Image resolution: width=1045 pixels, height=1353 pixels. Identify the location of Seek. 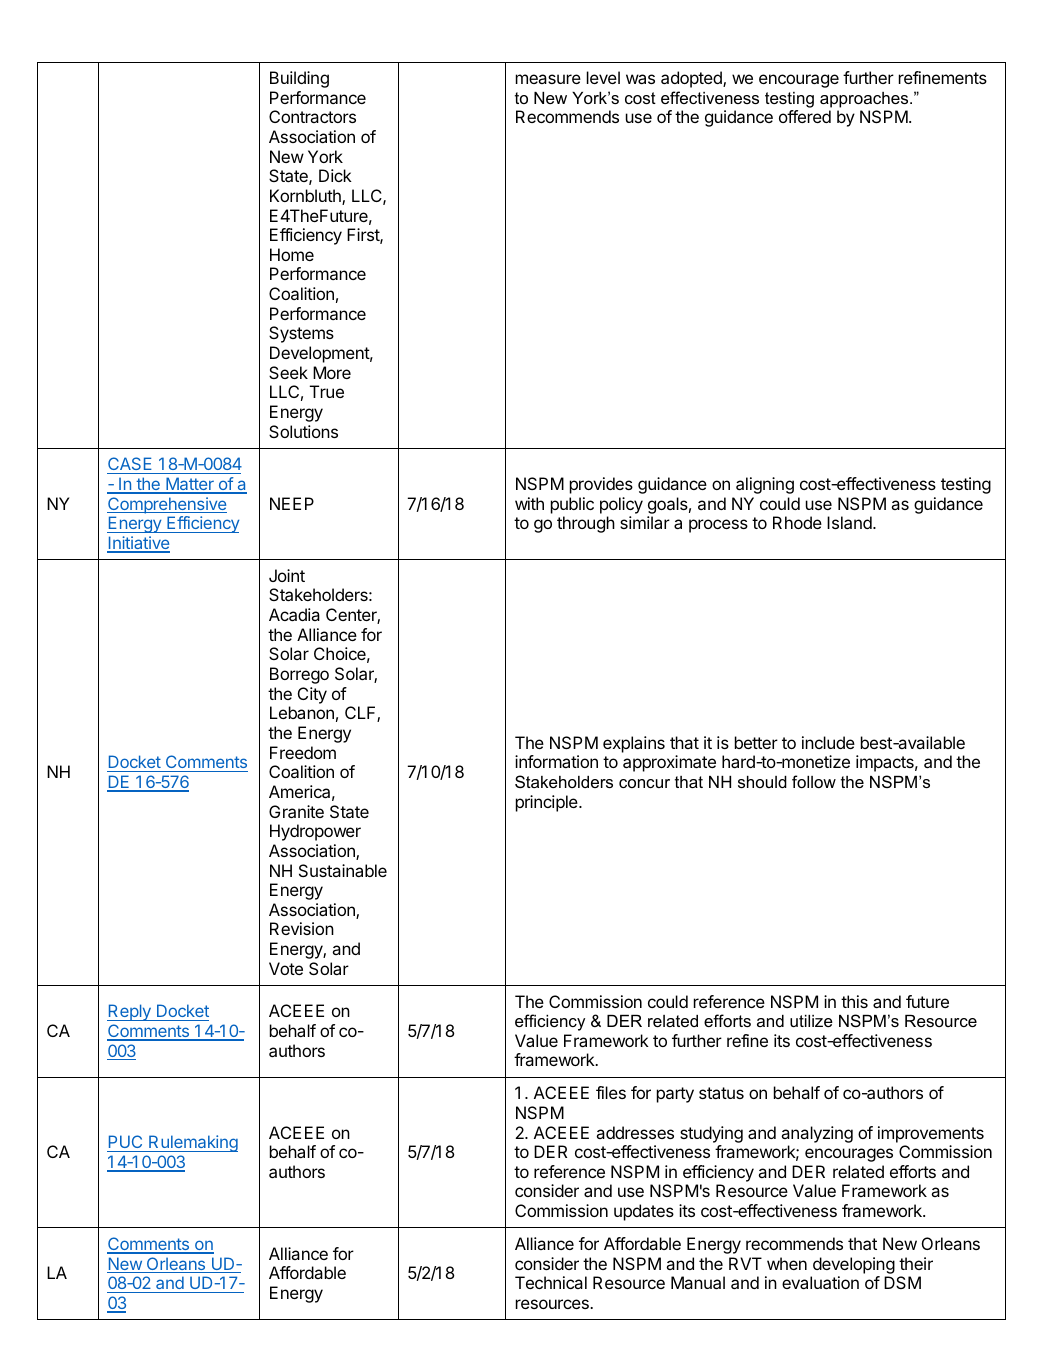
(288, 372).
